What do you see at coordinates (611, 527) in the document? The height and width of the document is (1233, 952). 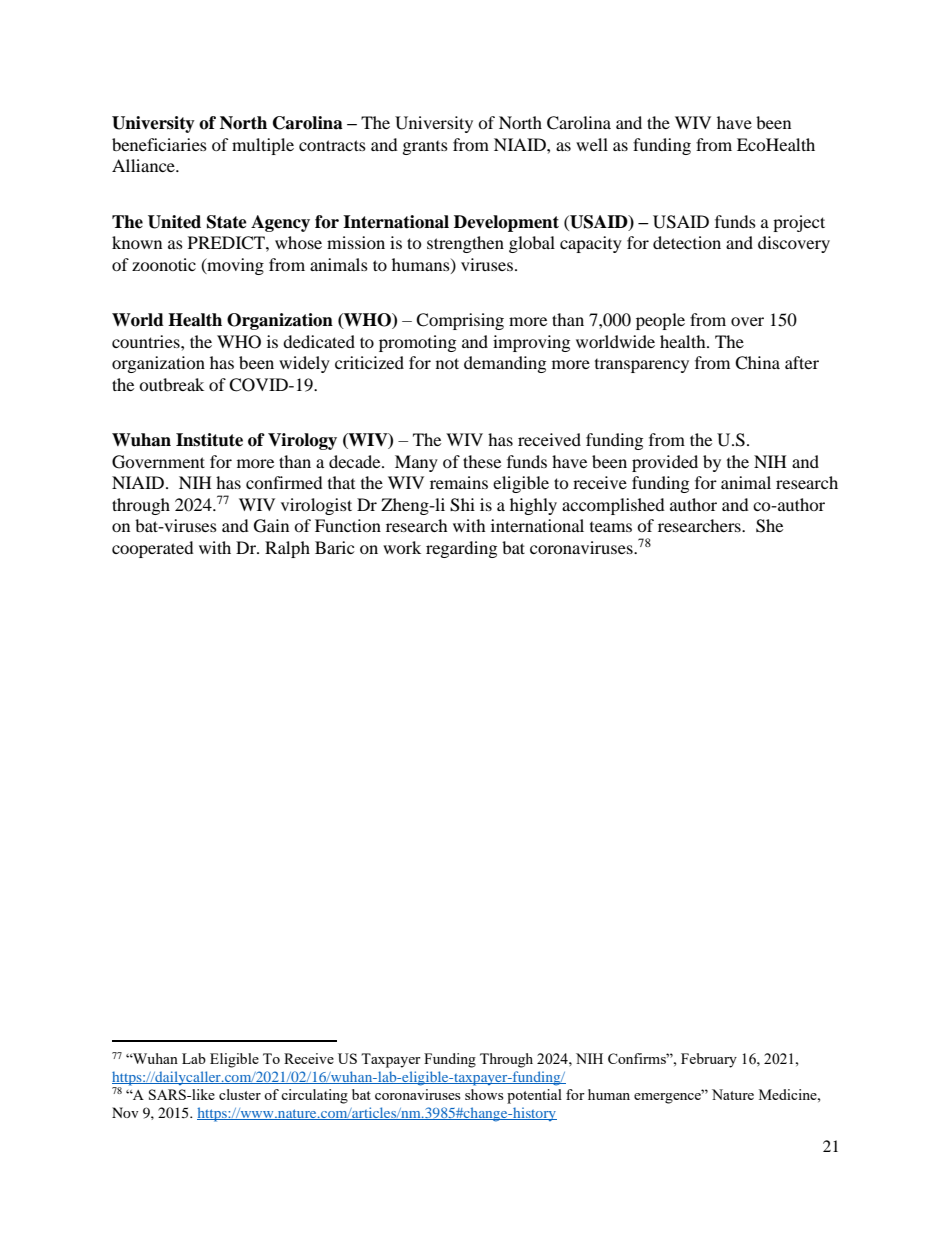 I see `teams` at bounding box center [611, 527].
